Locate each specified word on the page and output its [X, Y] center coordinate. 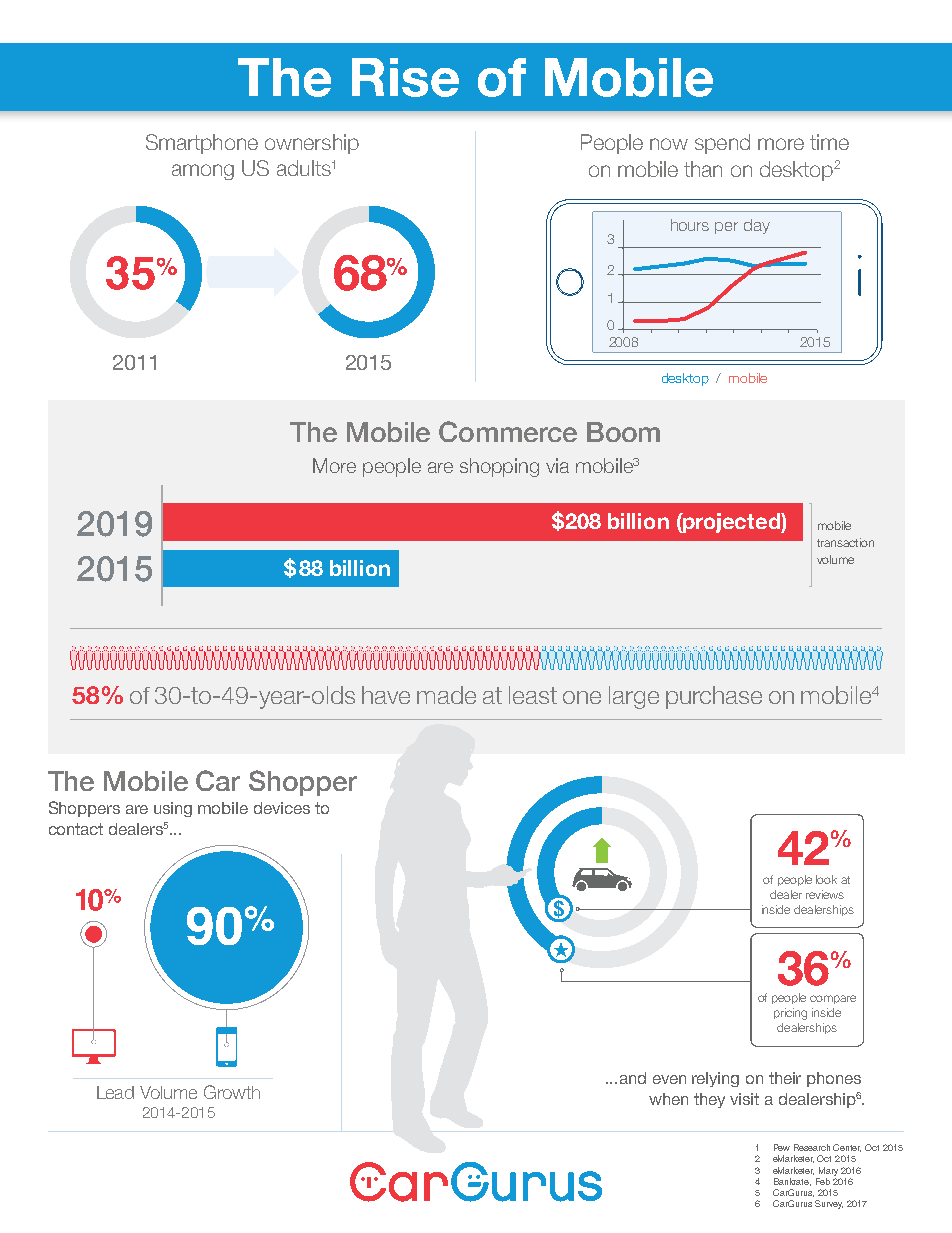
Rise [405, 77]
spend [722, 144]
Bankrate [792, 1182]
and [633, 1078]
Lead [115, 1092]
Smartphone [202, 144]
